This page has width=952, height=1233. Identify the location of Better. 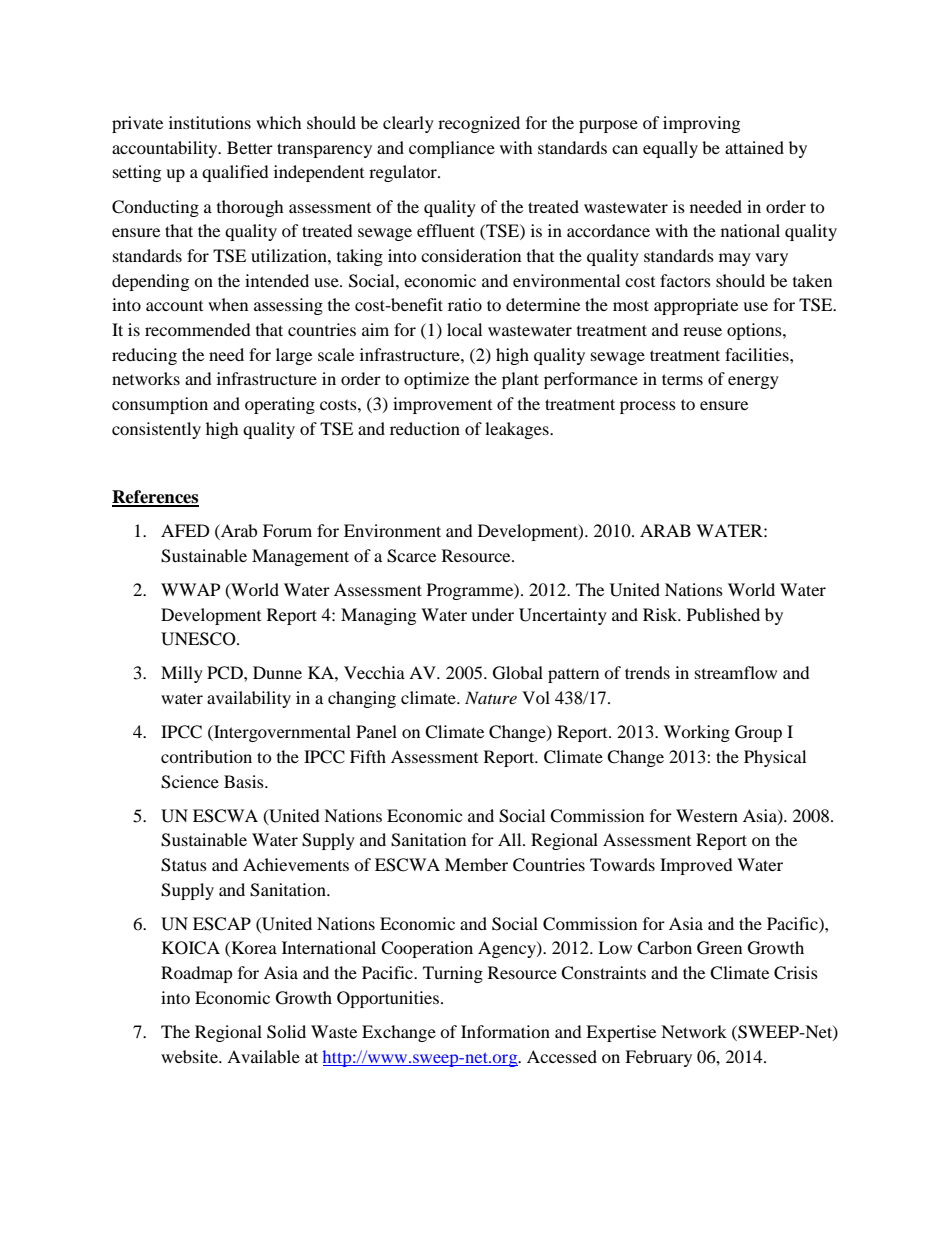
(250, 147).
